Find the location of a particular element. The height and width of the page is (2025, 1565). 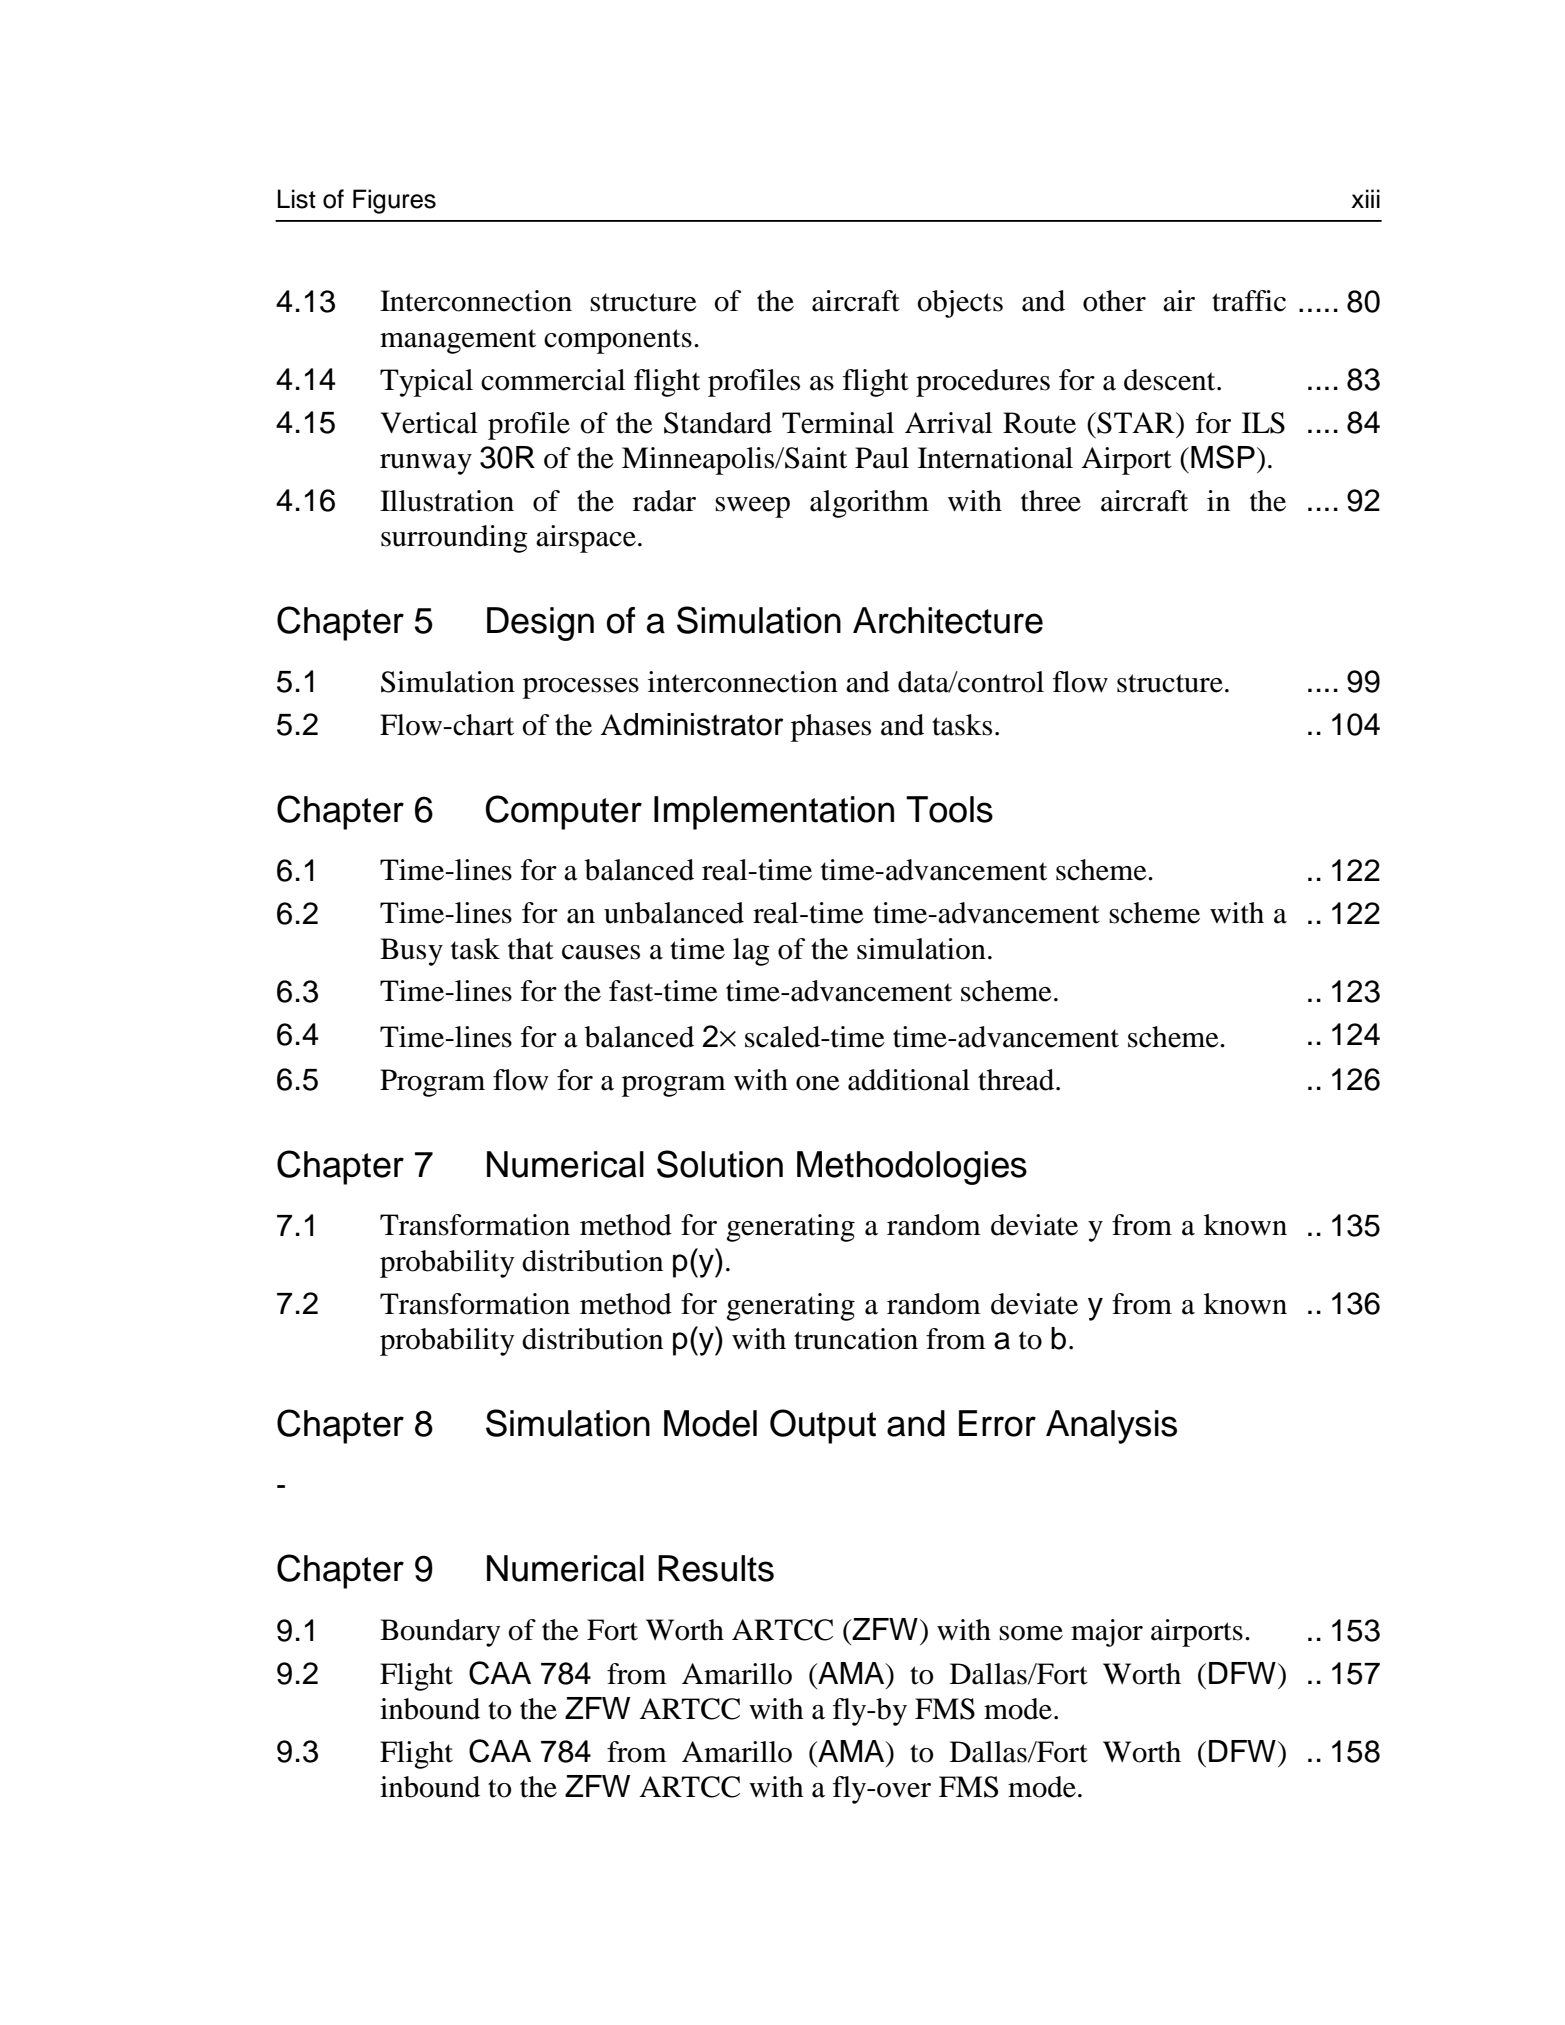

thread is located at coordinates (1017, 1080).
